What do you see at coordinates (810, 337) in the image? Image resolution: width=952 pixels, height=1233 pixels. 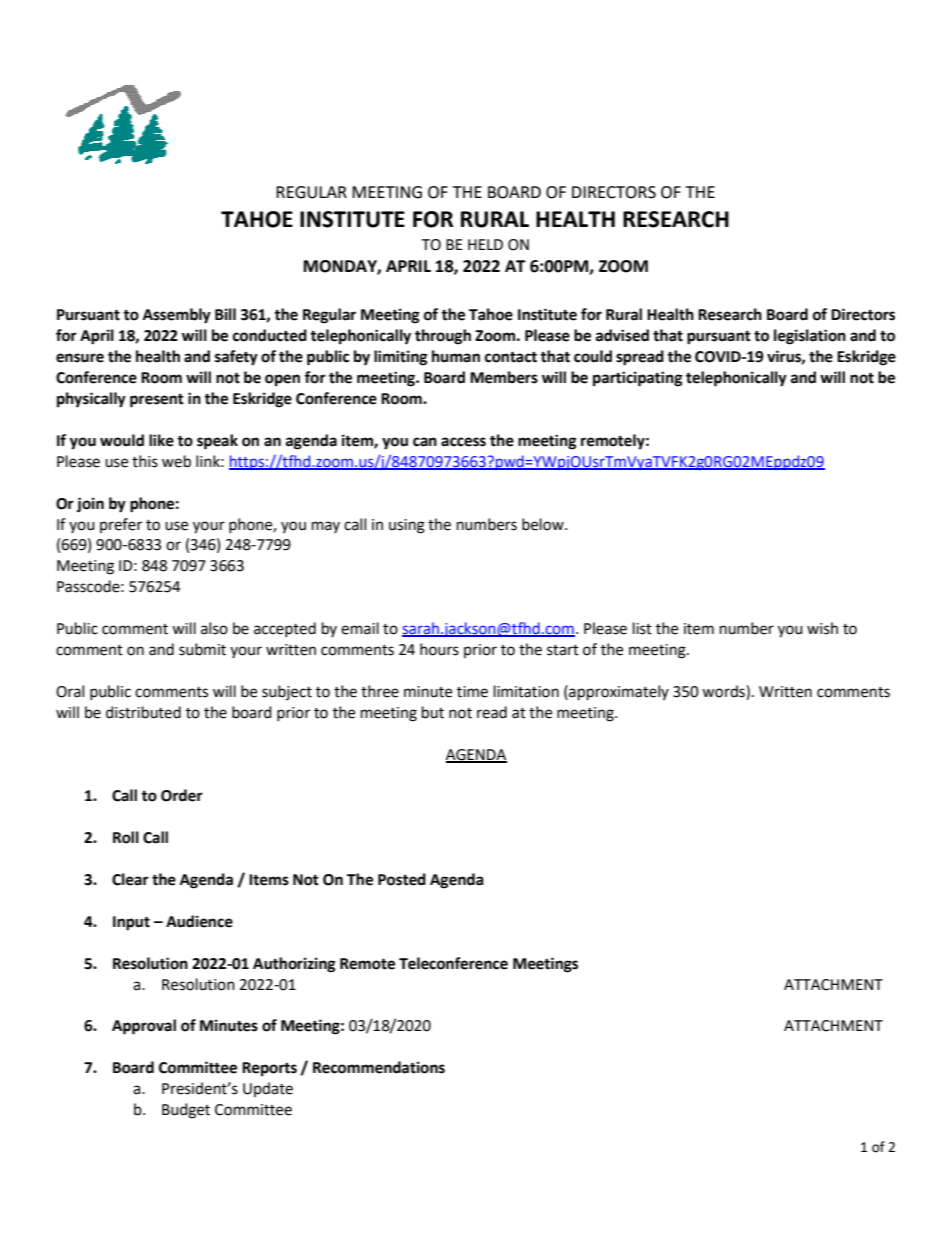 I see `legislation` at bounding box center [810, 337].
